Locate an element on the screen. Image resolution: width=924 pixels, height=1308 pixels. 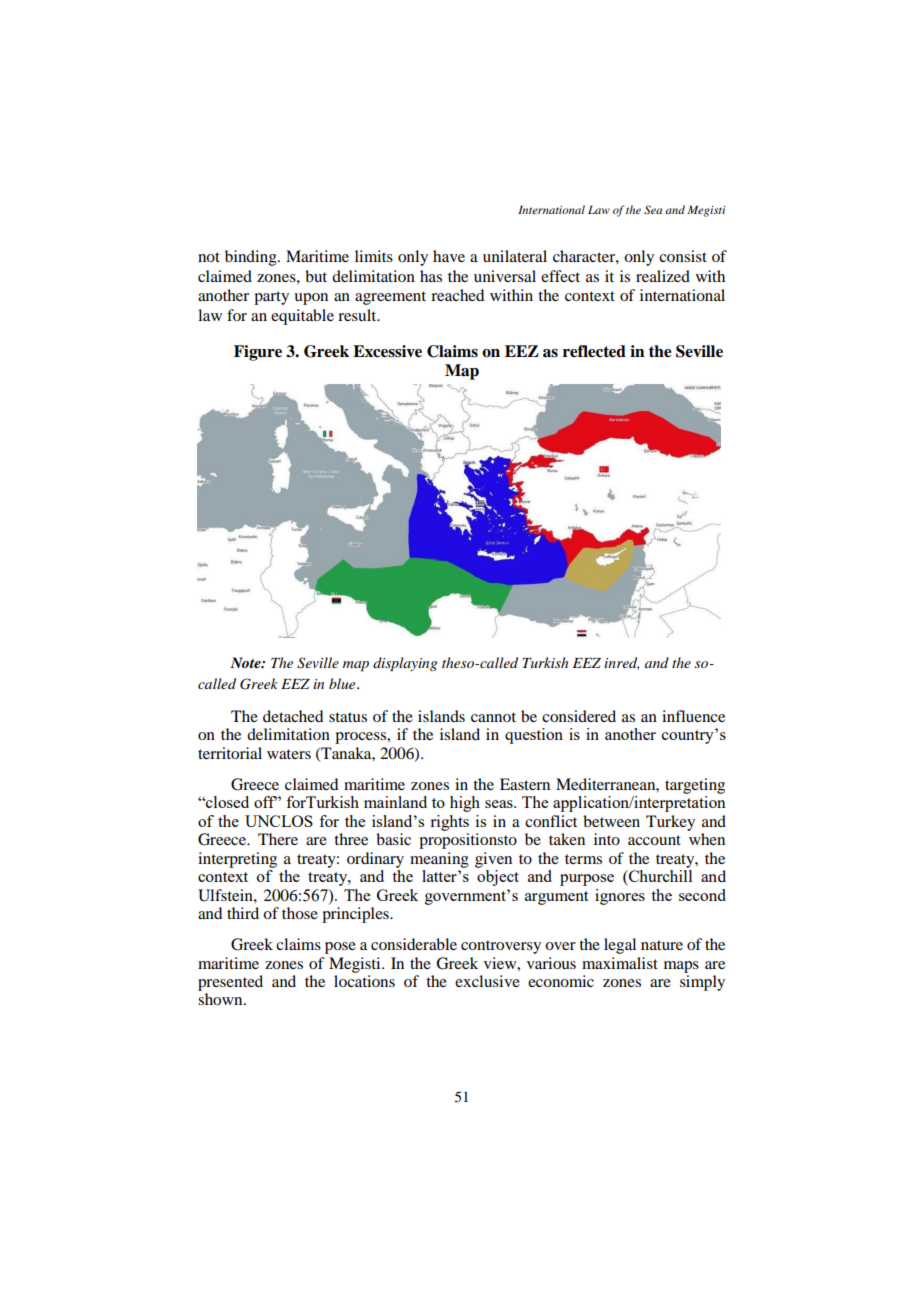
reached is located at coordinates (457, 295).
